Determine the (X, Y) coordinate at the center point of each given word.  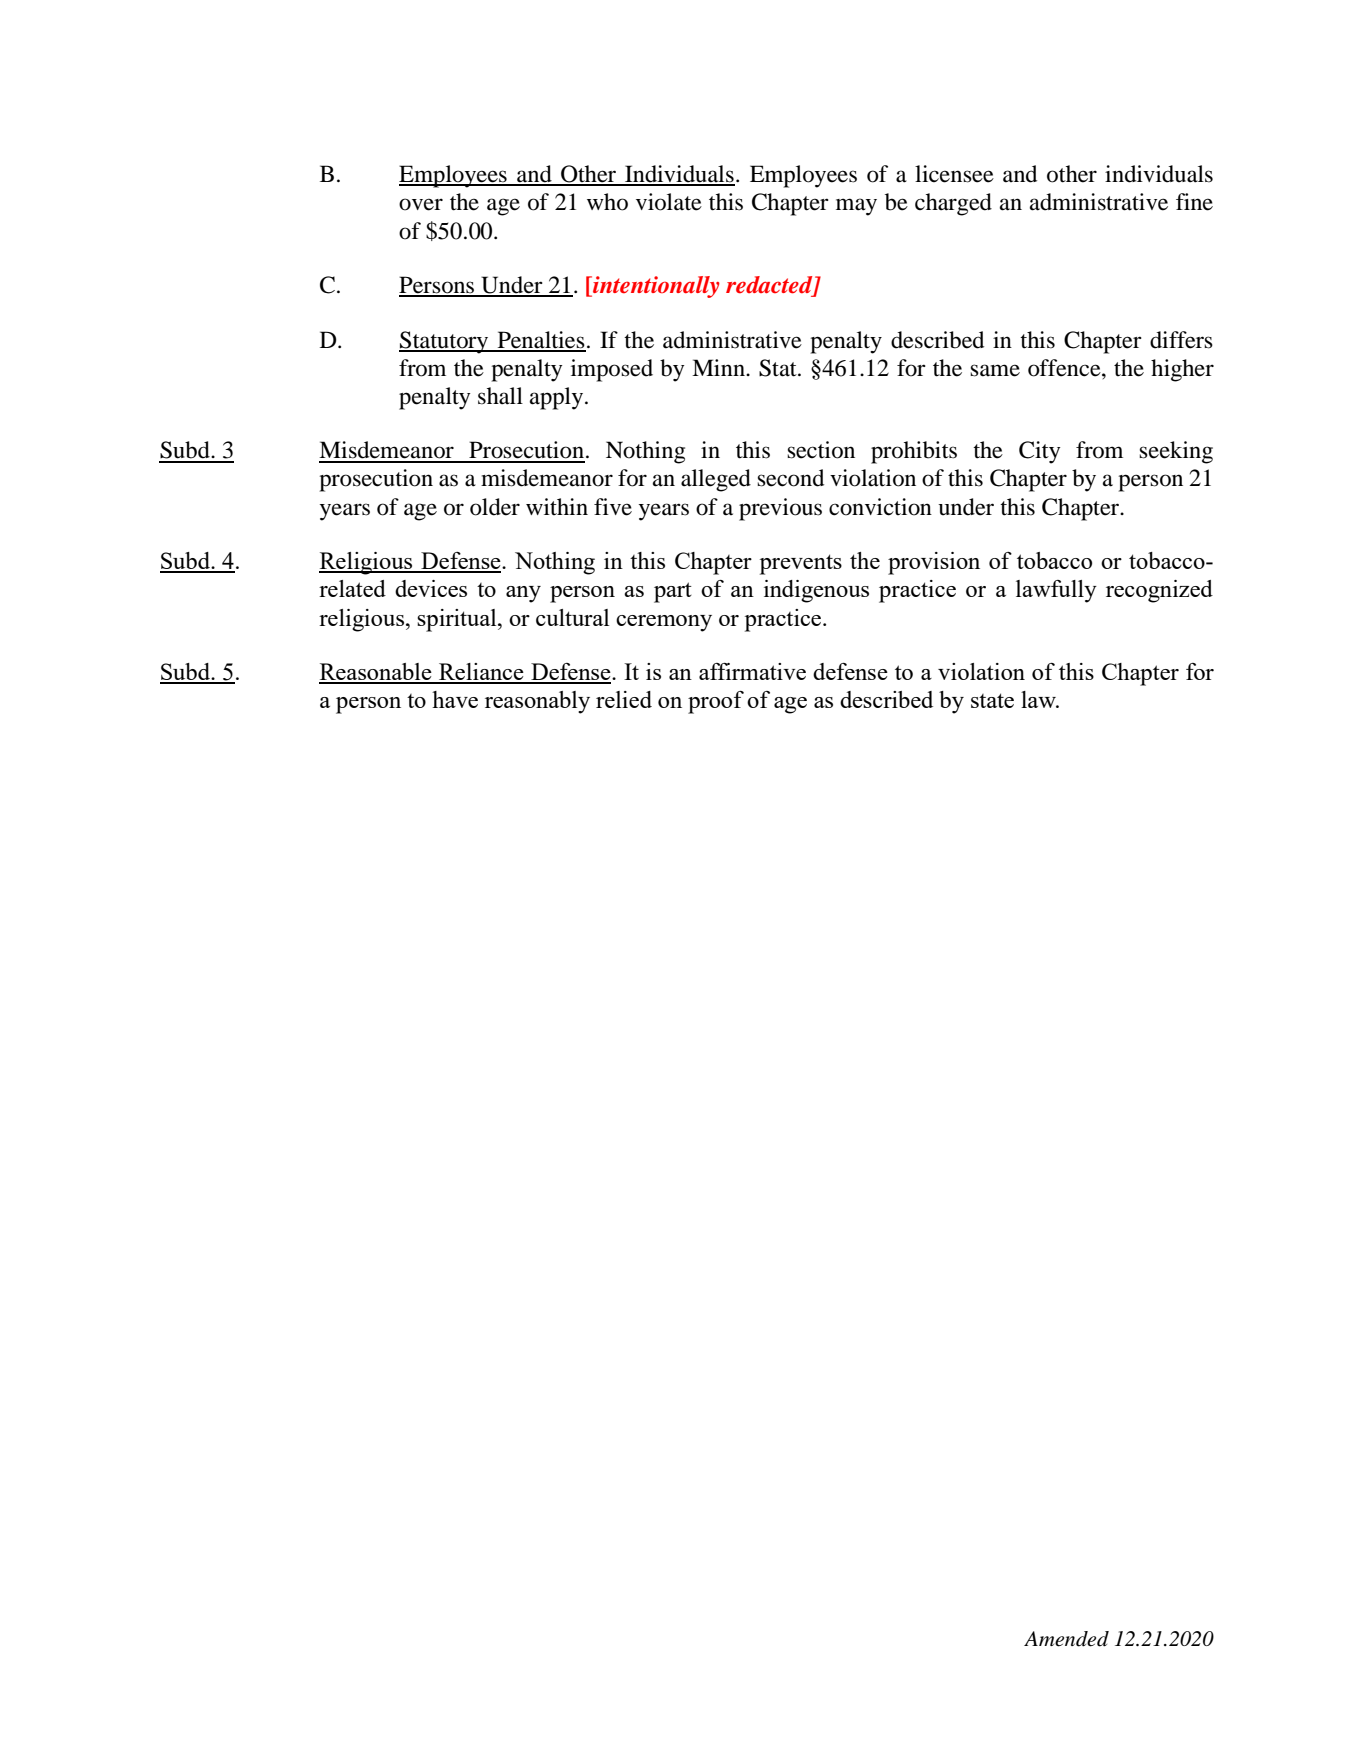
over (421, 204)
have (455, 699)
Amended (1066, 1639)
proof (716, 702)
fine (1194, 202)
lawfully (1056, 591)
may (856, 207)
